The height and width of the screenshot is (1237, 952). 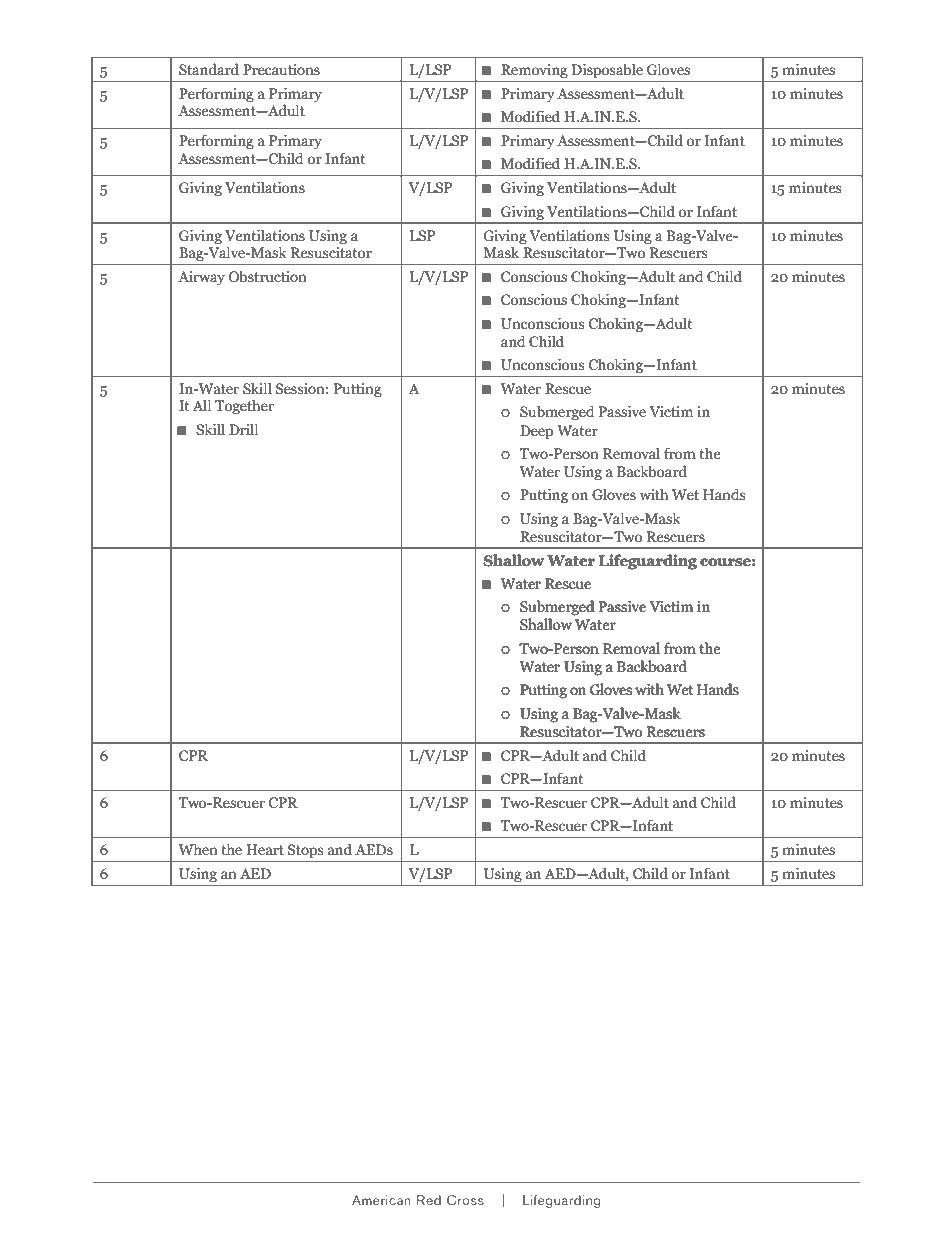 What do you see at coordinates (465, 1200) in the screenshot?
I see `Cross` at bounding box center [465, 1200].
